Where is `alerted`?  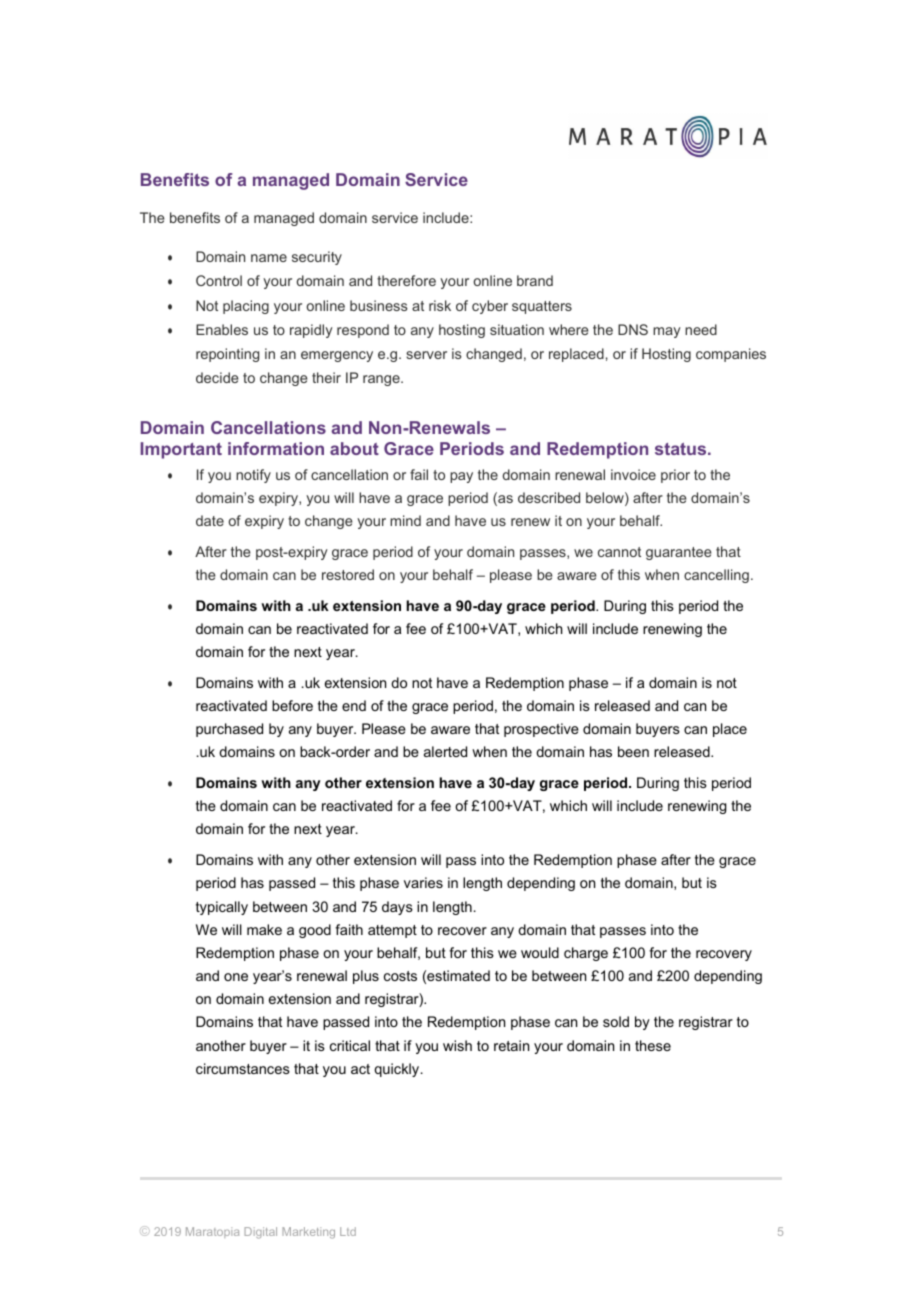
alerted is located at coordinates (445, 751).
